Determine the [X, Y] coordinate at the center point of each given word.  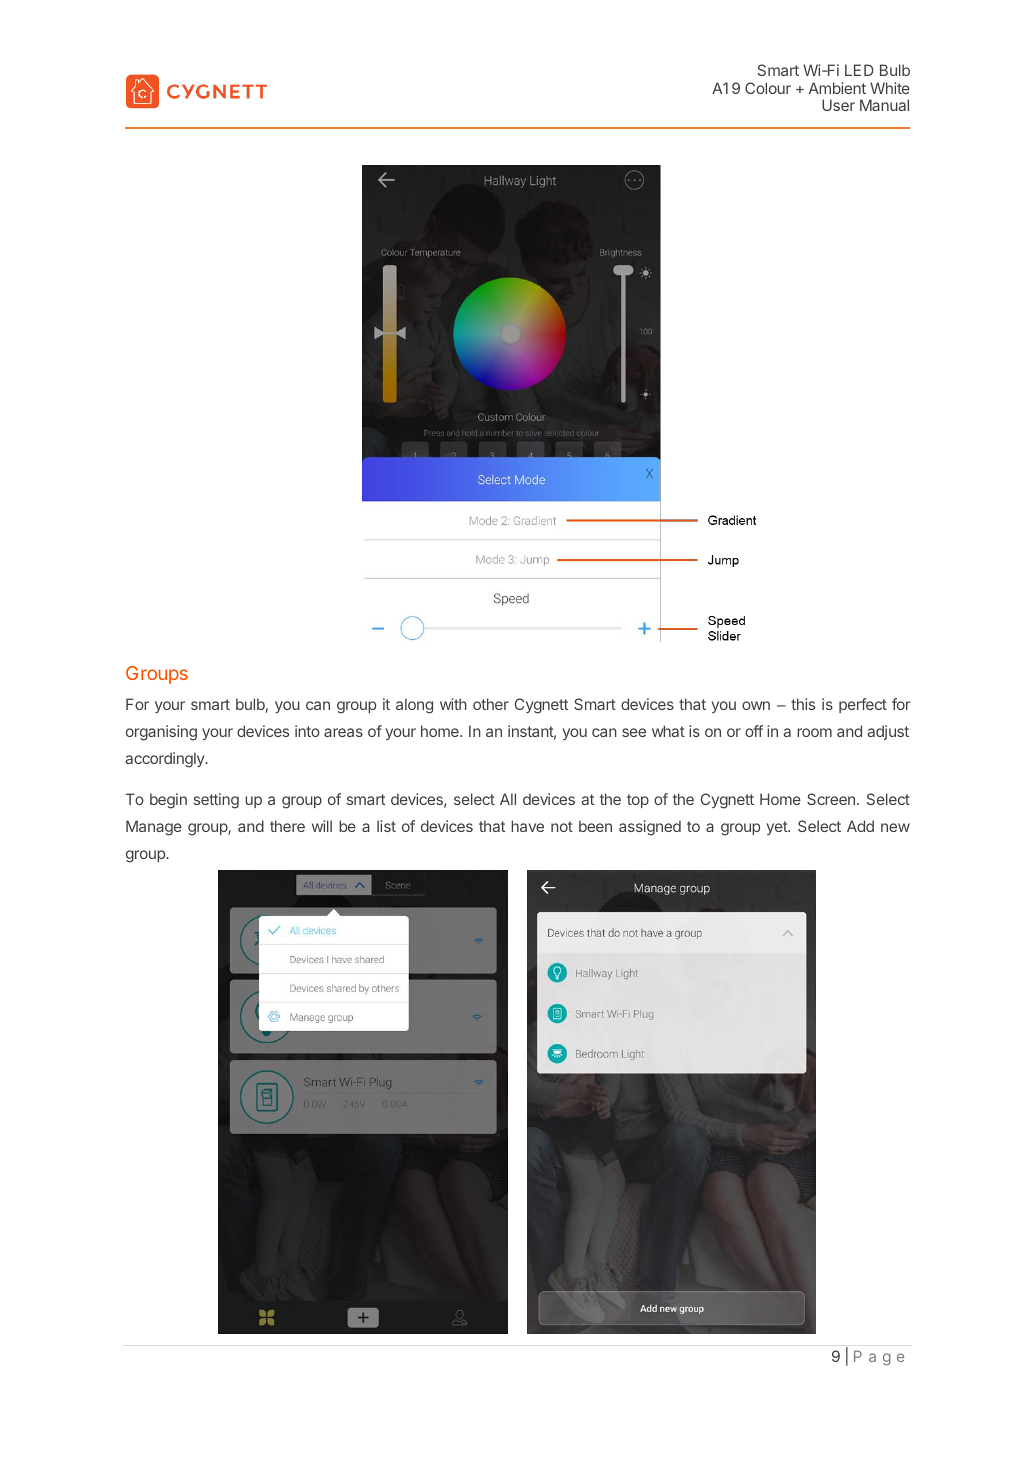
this [803, 704]
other [491, 704]
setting [216, 801]
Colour [768, 88]
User [838, 105]
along [414, 706]
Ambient [837, 88]
